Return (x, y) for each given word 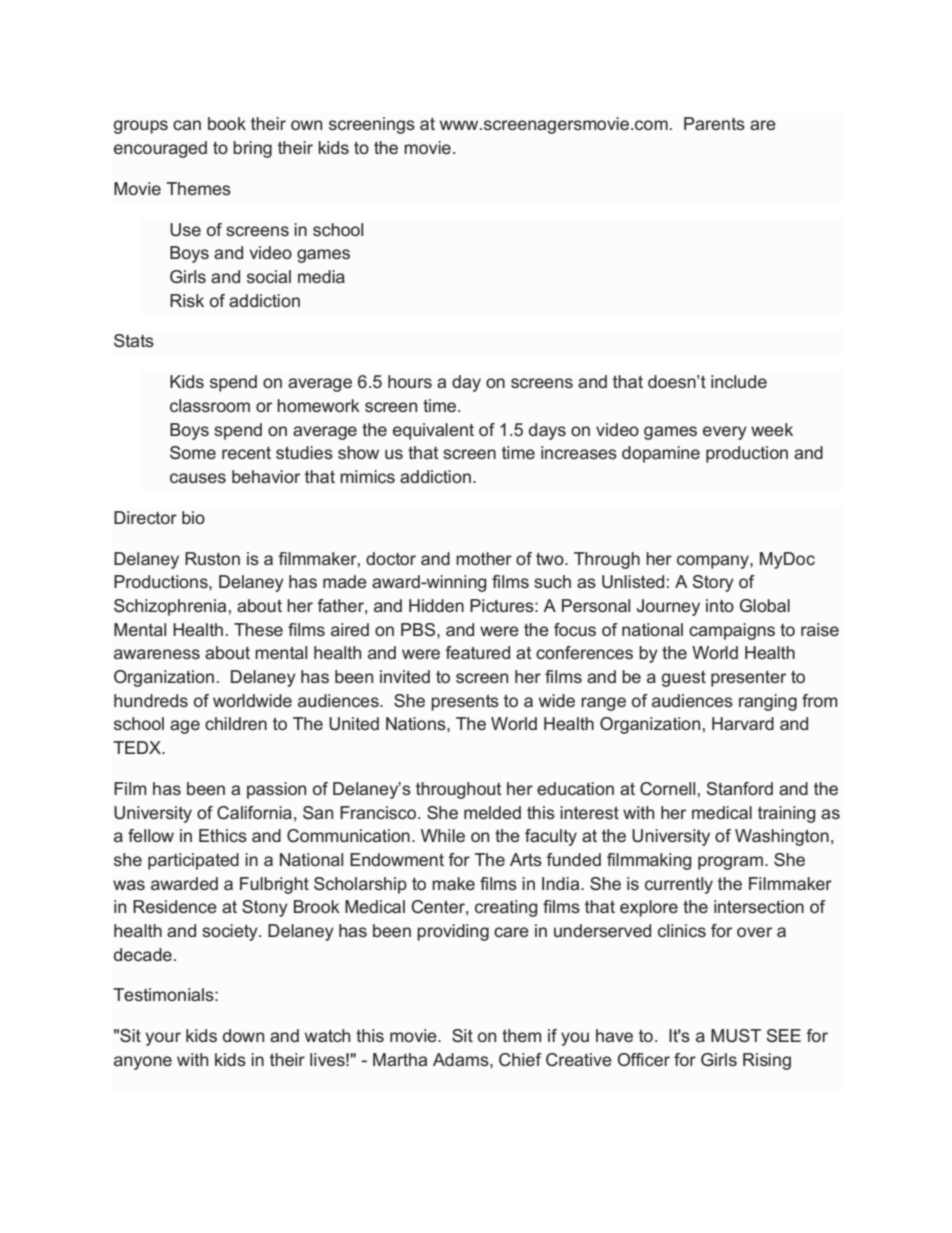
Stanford (739, 788)
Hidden (436, 605)
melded (492, 812)
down (243, 1035)
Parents (714, 123)
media (321, 276)
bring (252, 149)
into (720, 605)
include (739, 381)
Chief (520, 1059)
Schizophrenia (170, 607)
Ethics (223, 835)
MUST (736, 1036)
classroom (210, 405)
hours (410, 381)
